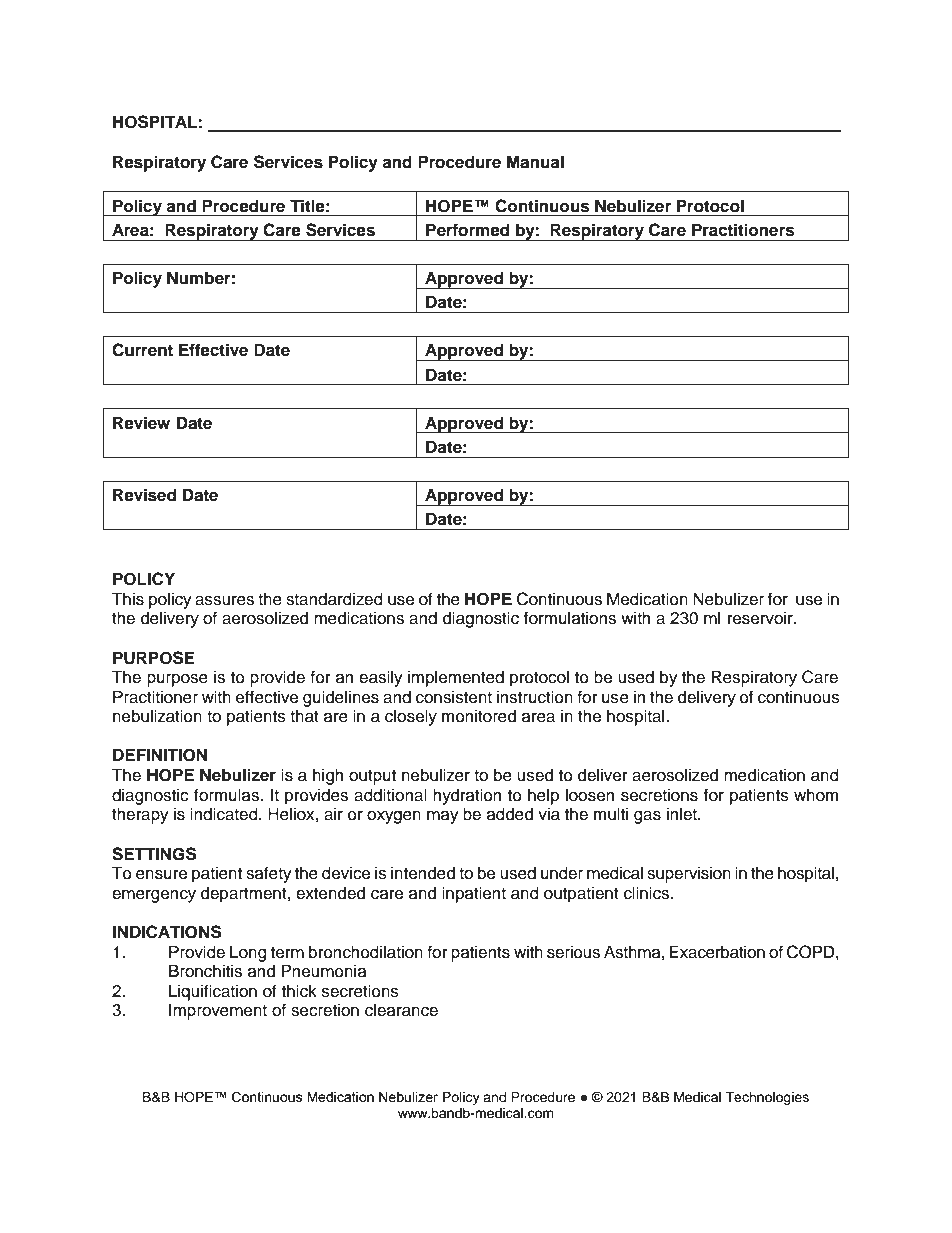  Describe the element at coordinates (218, 1011) in the image. I see `Improvement` at that location.
